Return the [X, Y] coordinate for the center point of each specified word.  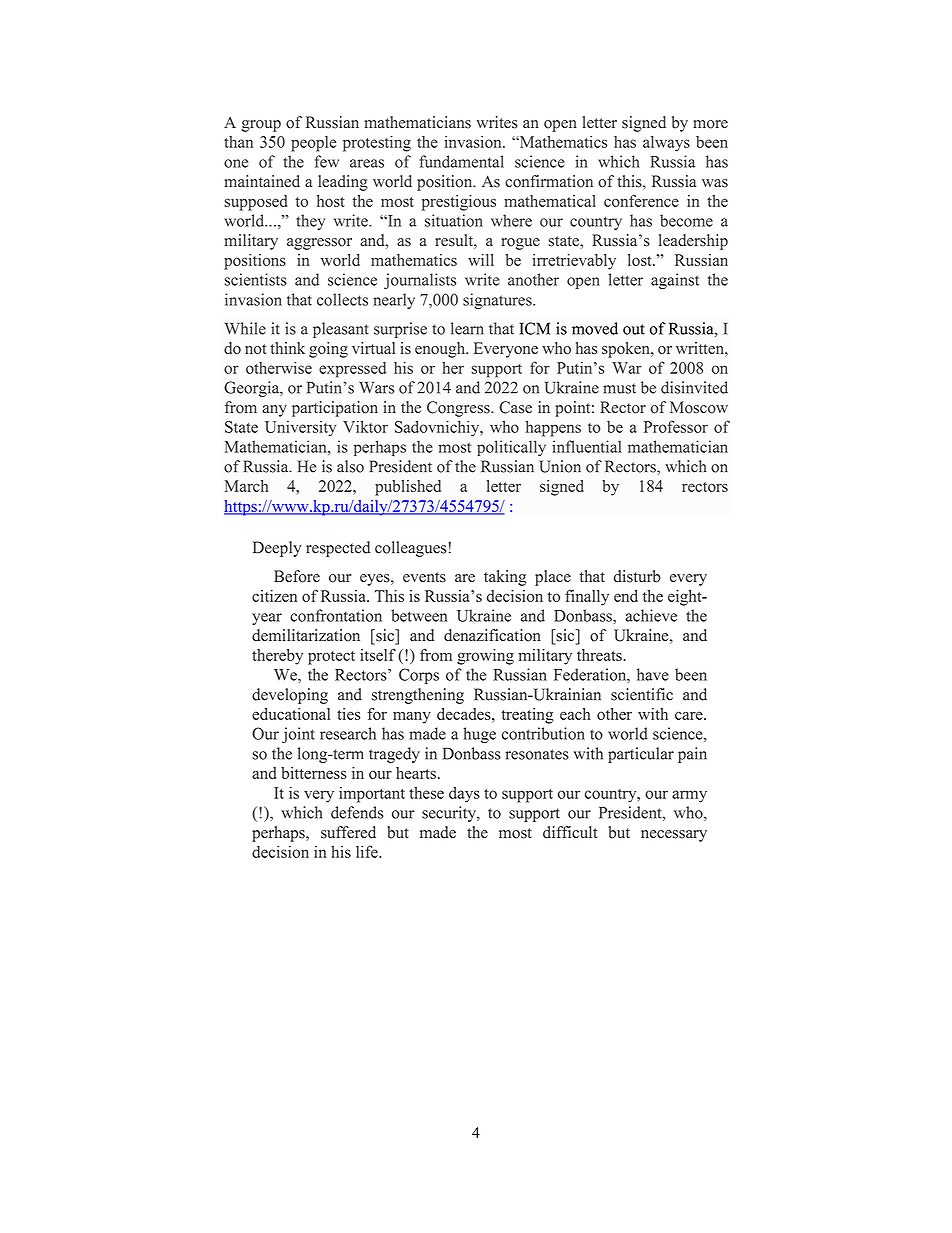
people [313, 144]
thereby [277, 657]
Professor [676, 426]
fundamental [461, 161]
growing [485, 657]
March [246, 486]
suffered [348, 832]
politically [511, 448]
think [287, 348]
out [634, 329]
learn [467, 328]
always [666, 144]
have [653, 674]
